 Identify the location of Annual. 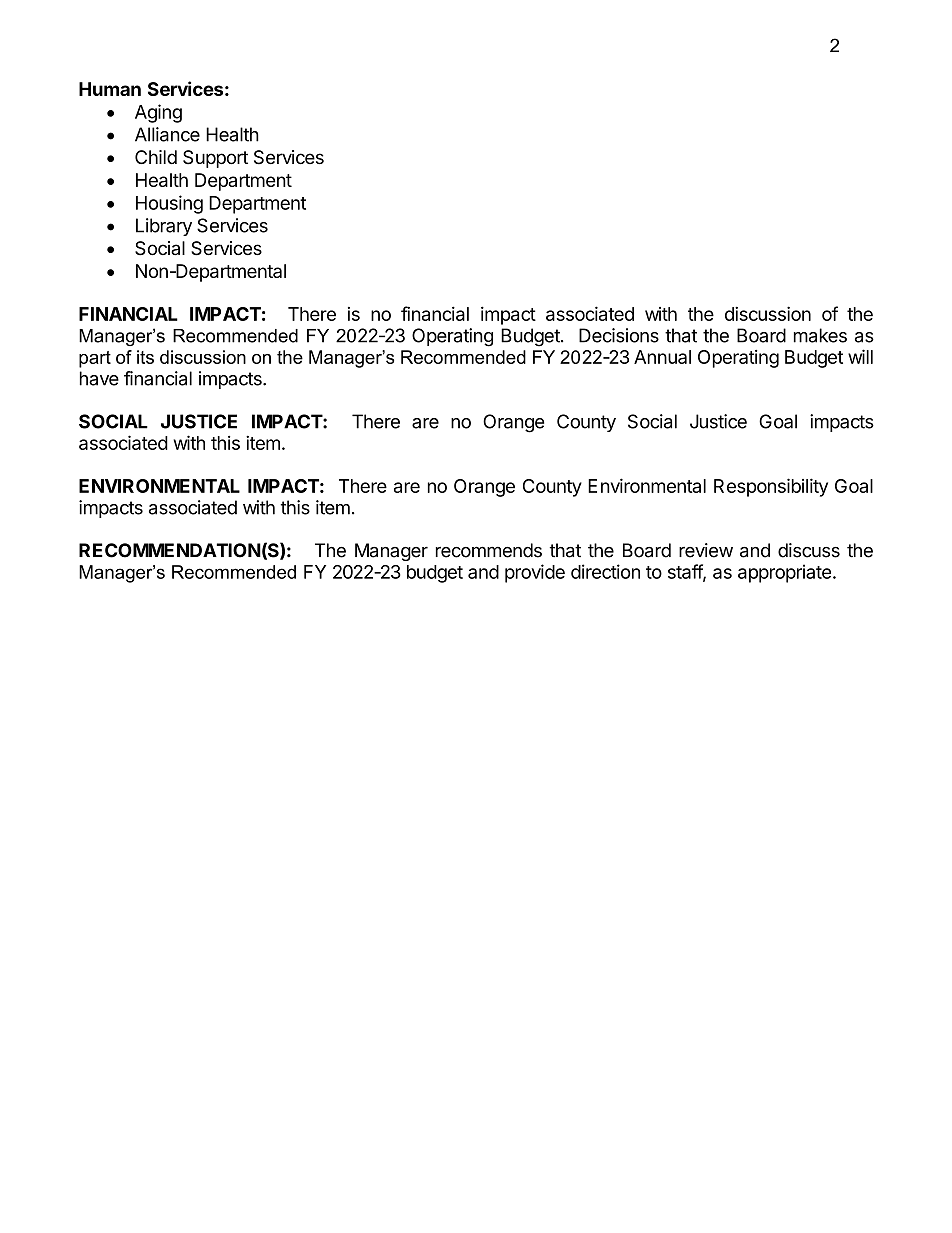
(662, 357).
